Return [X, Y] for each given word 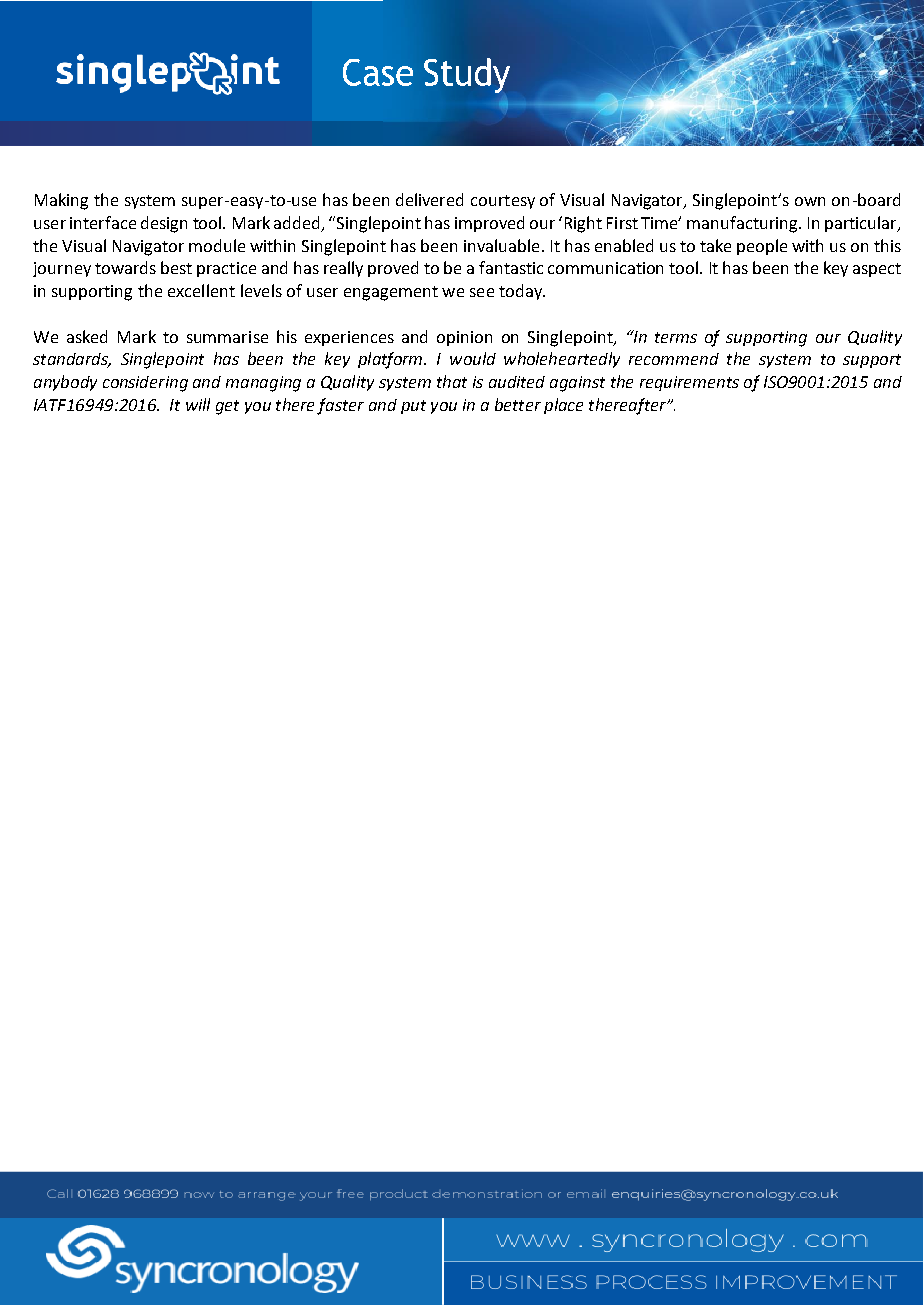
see [482, 292]
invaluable [501, 245]
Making [61, 201]
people [762, 247]
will [198, 404]
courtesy [503, 202]
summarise [227, 337]
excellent [201, 290]
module [217, 245]
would [473, 358]
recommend [674, 359]
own [810, 201]
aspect [877, 270]
